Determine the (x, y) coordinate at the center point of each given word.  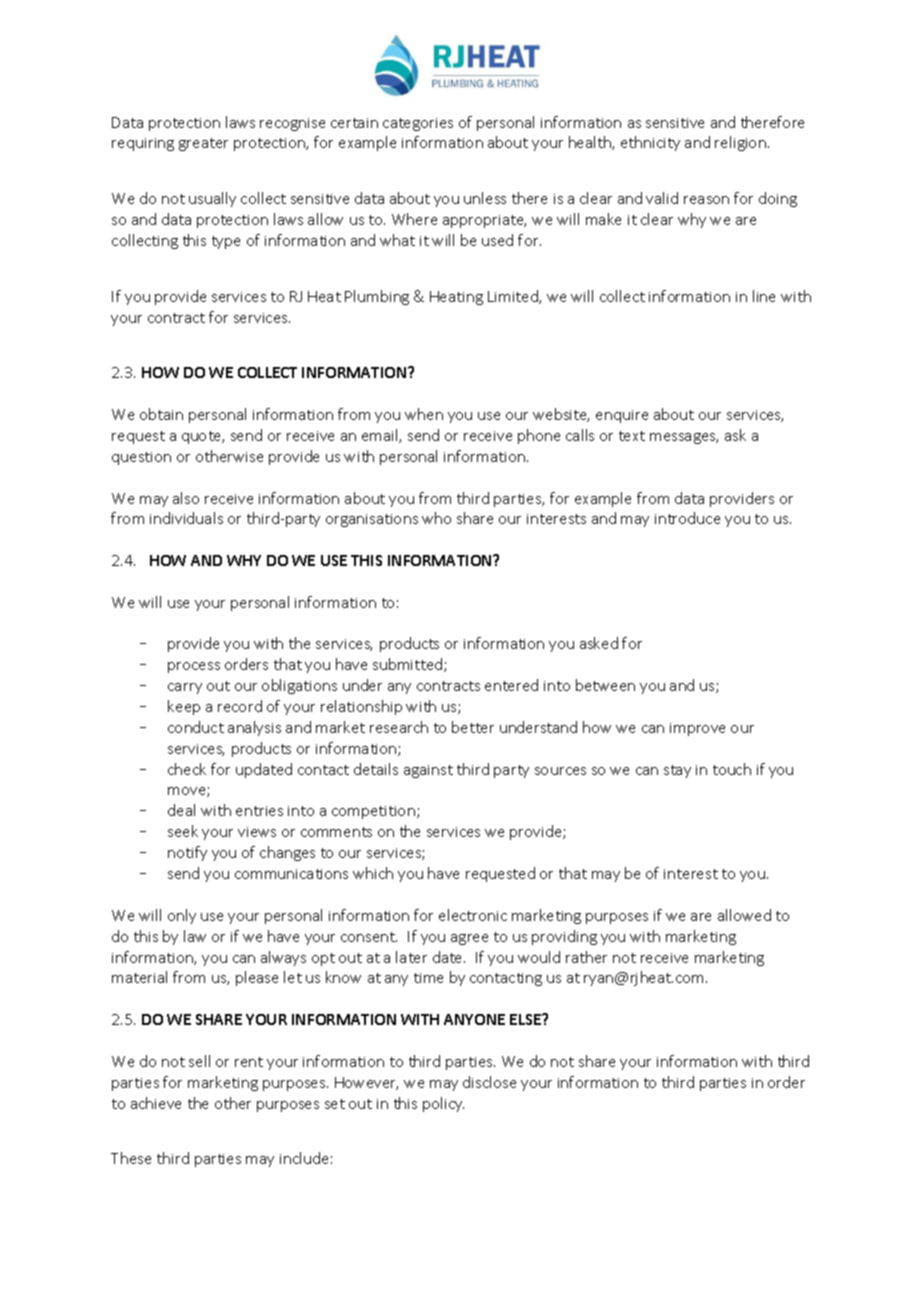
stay (677, 771)
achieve (156, 1103)
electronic (473, 915)
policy (443, 1104)
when (424, 414)
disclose (489, 1082)
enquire (622, 416)
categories (418, 124)
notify (187, 853)
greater (203, 144)
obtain (161, 414)
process (194, 667)
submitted (409, 665)
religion (740, 143)
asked (599, 643)
